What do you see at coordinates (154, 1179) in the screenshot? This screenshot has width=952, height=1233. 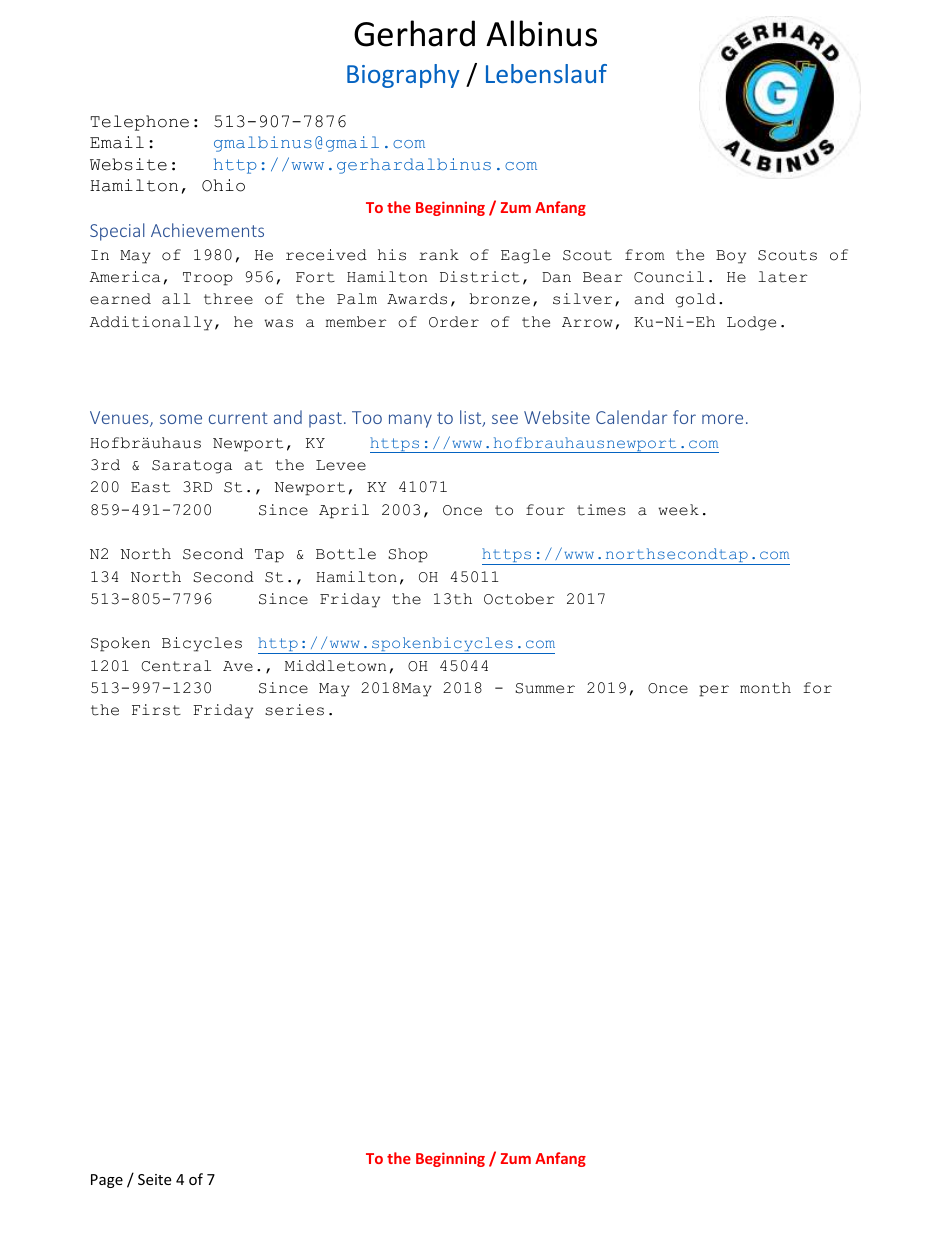 I see `Seite` at bounding box center [154, 1179].
